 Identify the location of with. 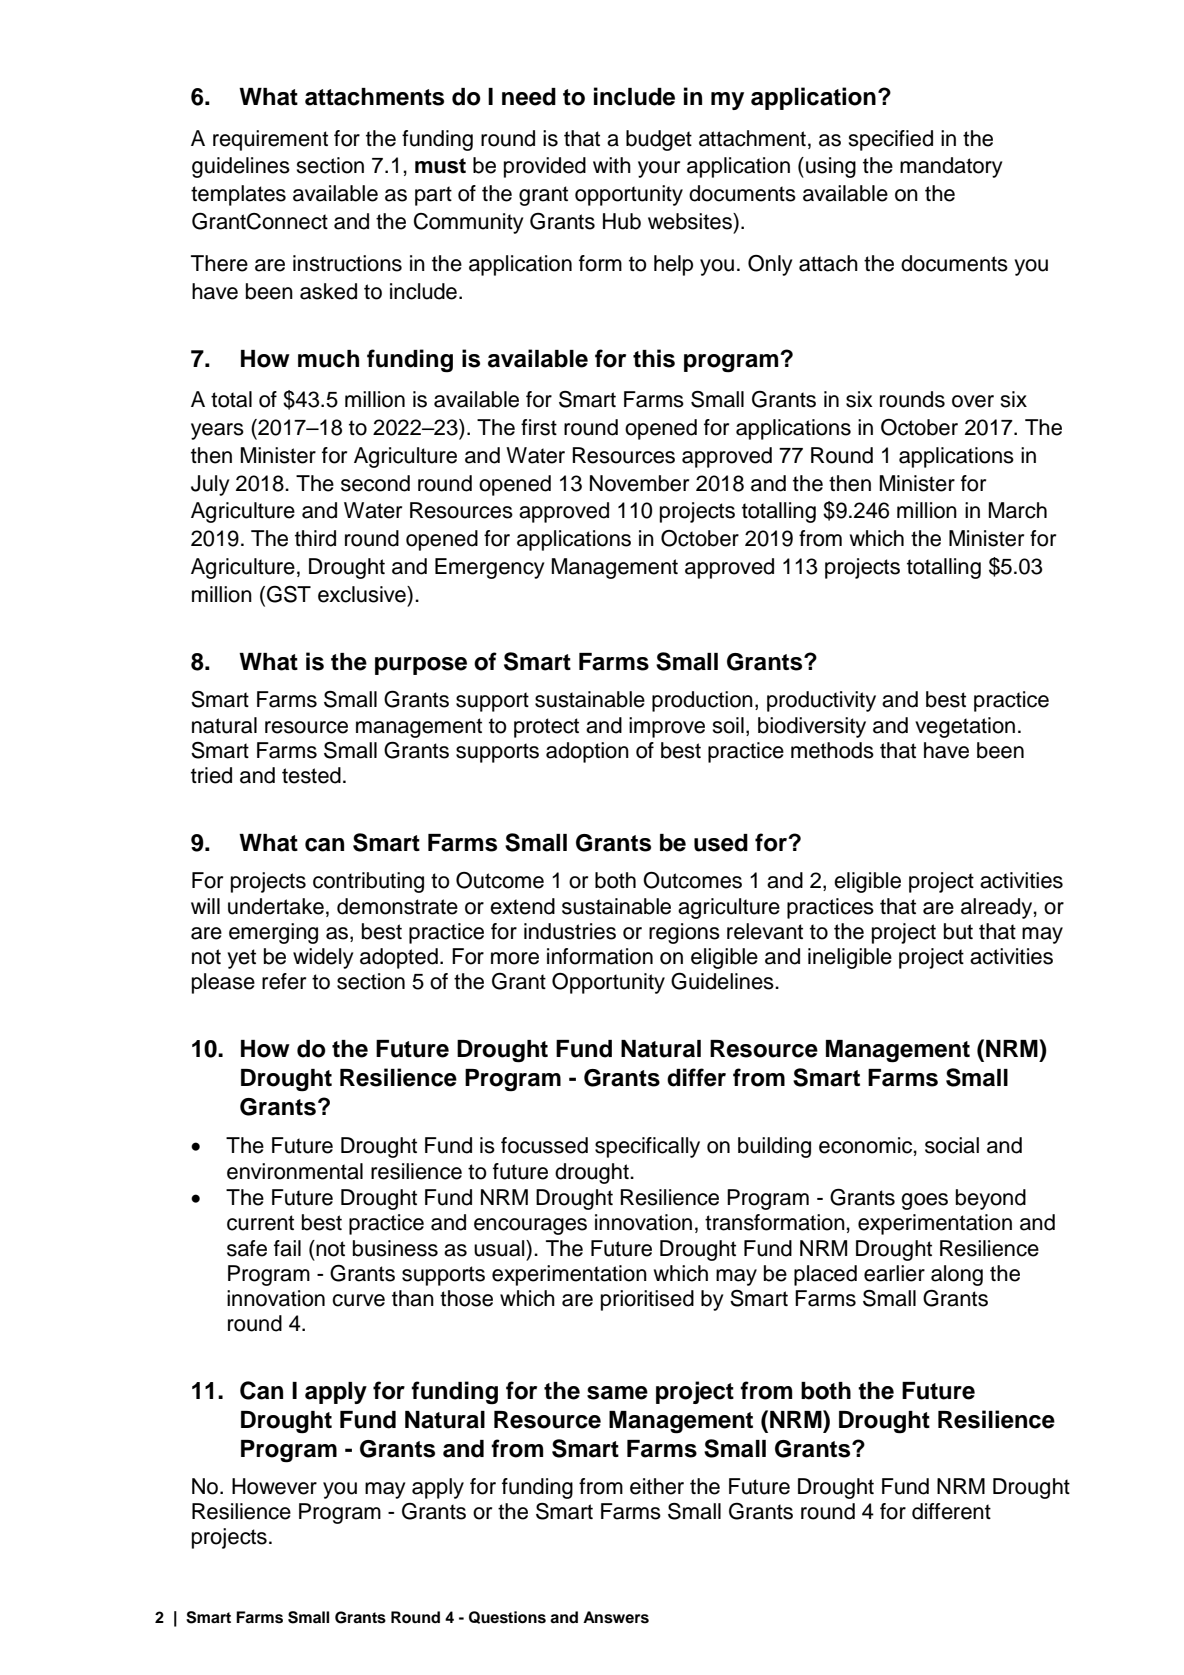
(612, 165).
